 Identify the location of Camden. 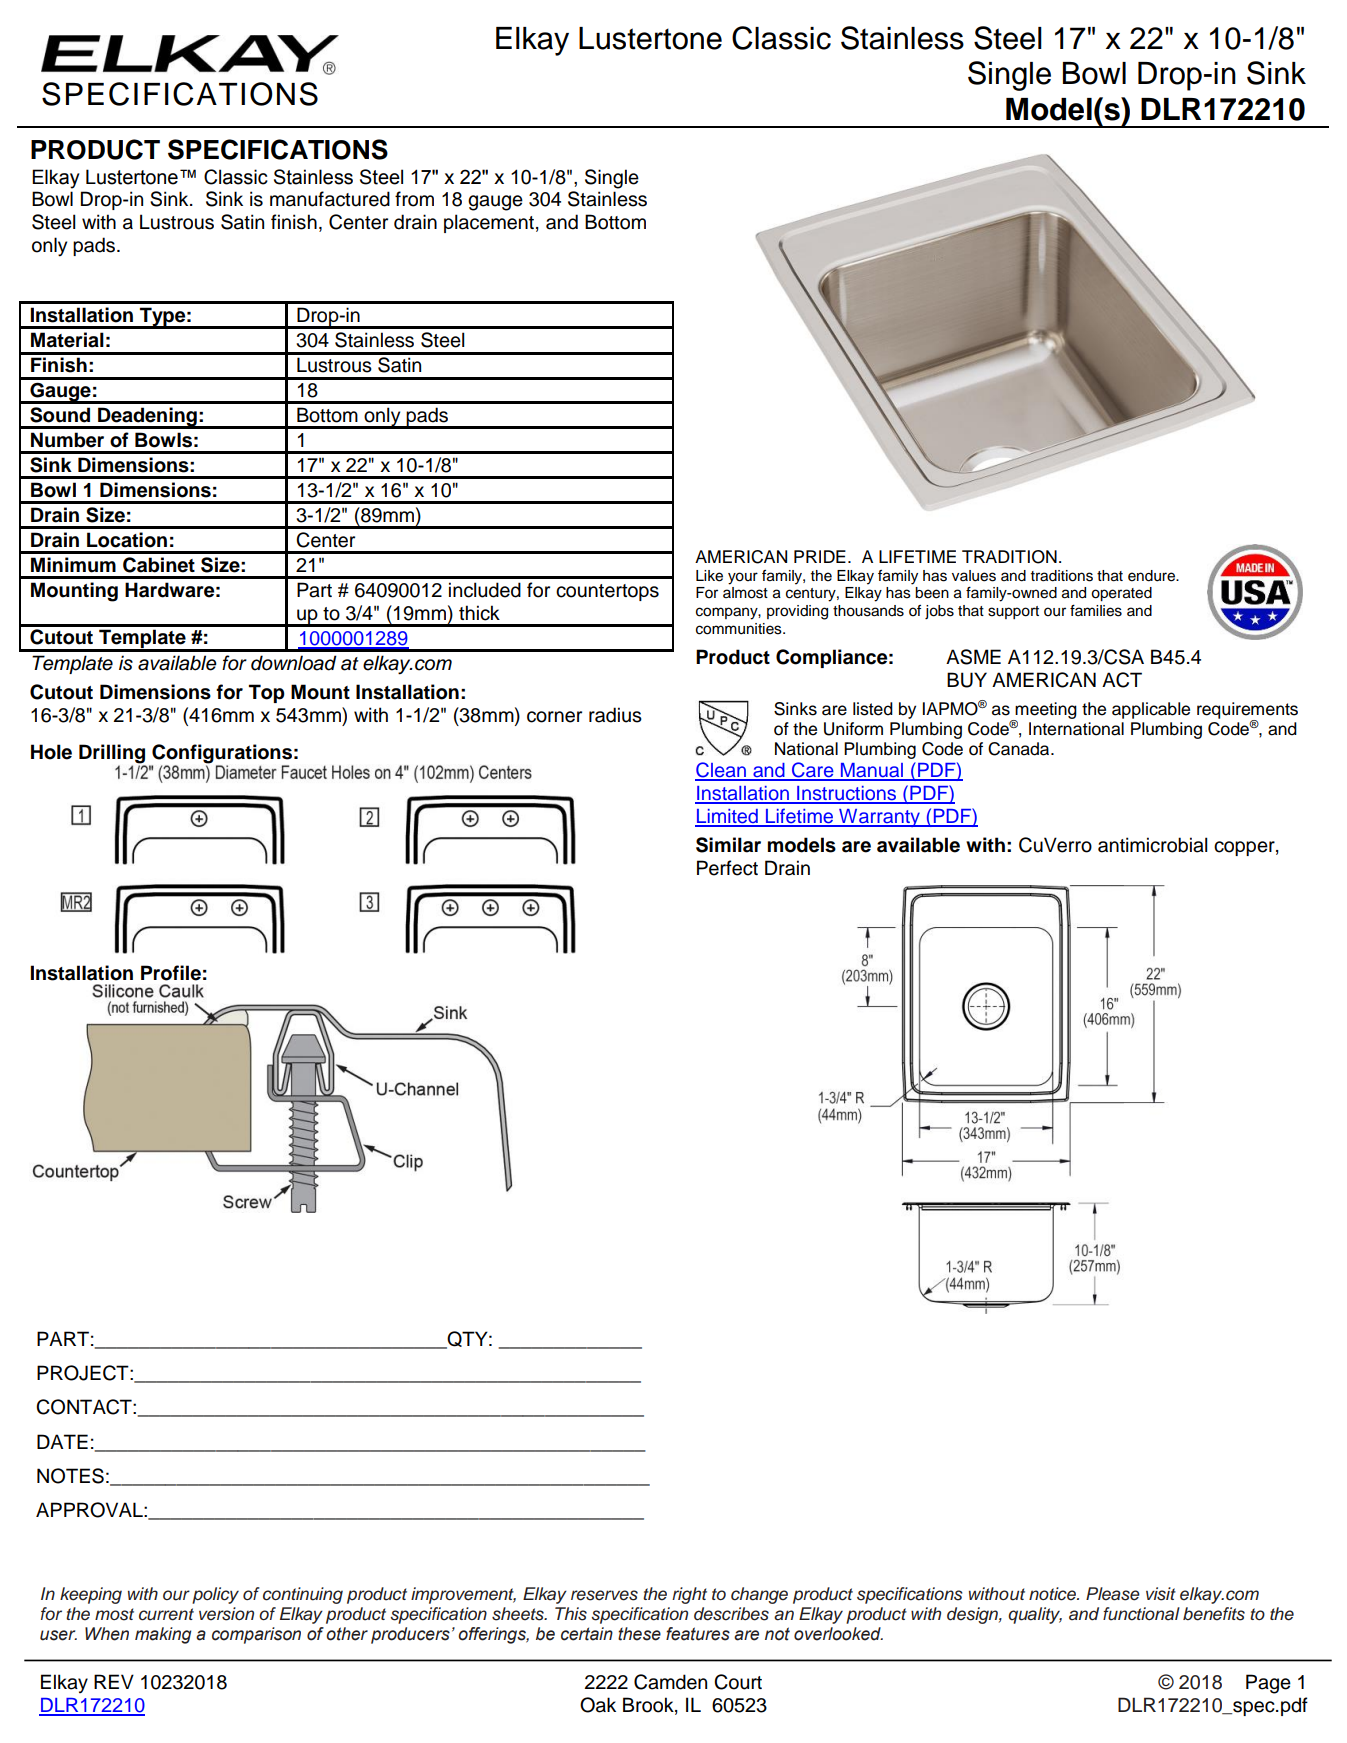
(670, 1682).
